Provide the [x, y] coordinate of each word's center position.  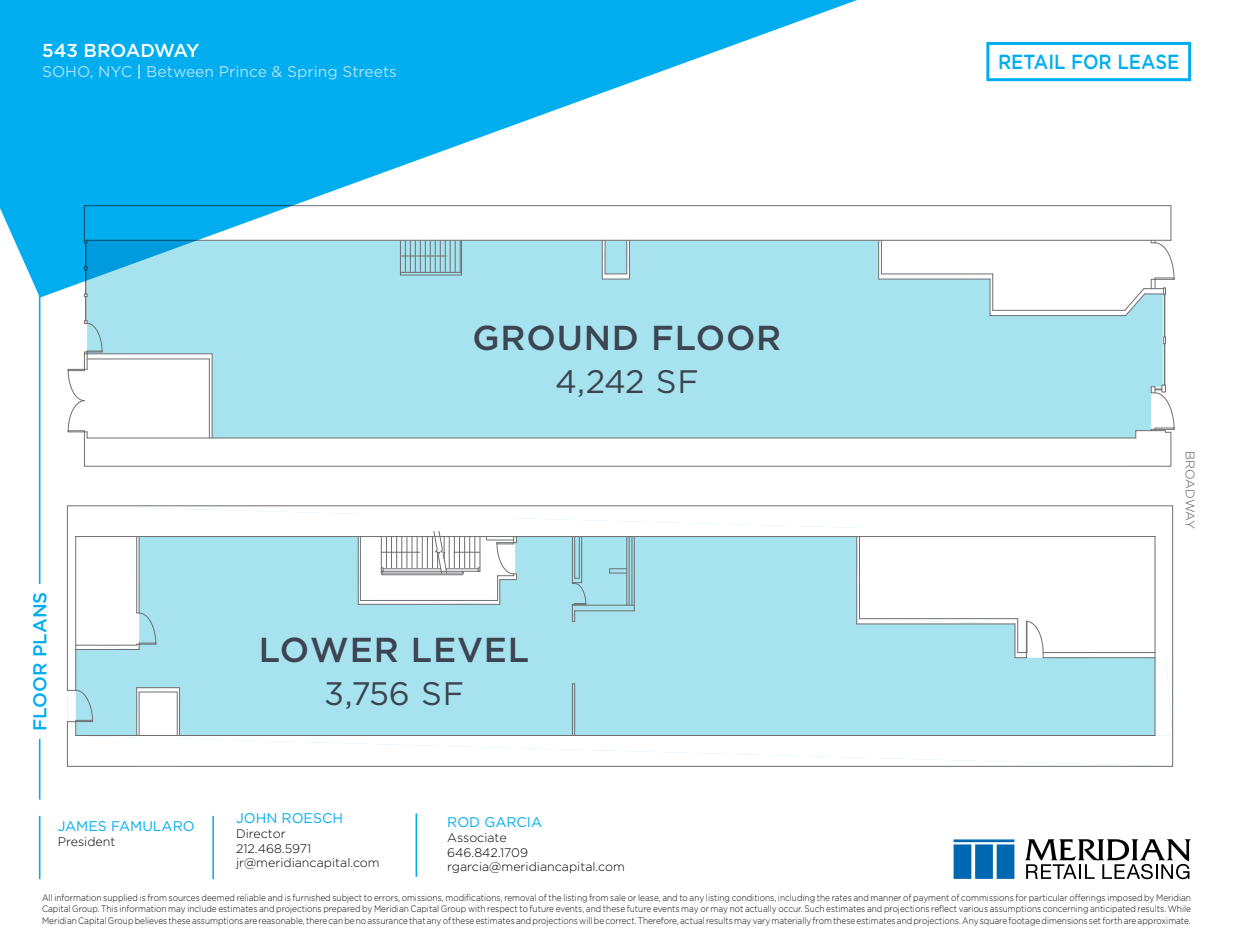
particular [1048, 898]
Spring [312, 72]
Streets [370, 71]
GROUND [555, 338]
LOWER [329, 650]
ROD [463, 822]
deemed [217, 897]
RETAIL [1032, 62]
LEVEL [471, 650]
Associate [476, 837]
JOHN [256, 818]
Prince [243, 71]
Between [180, 71]
